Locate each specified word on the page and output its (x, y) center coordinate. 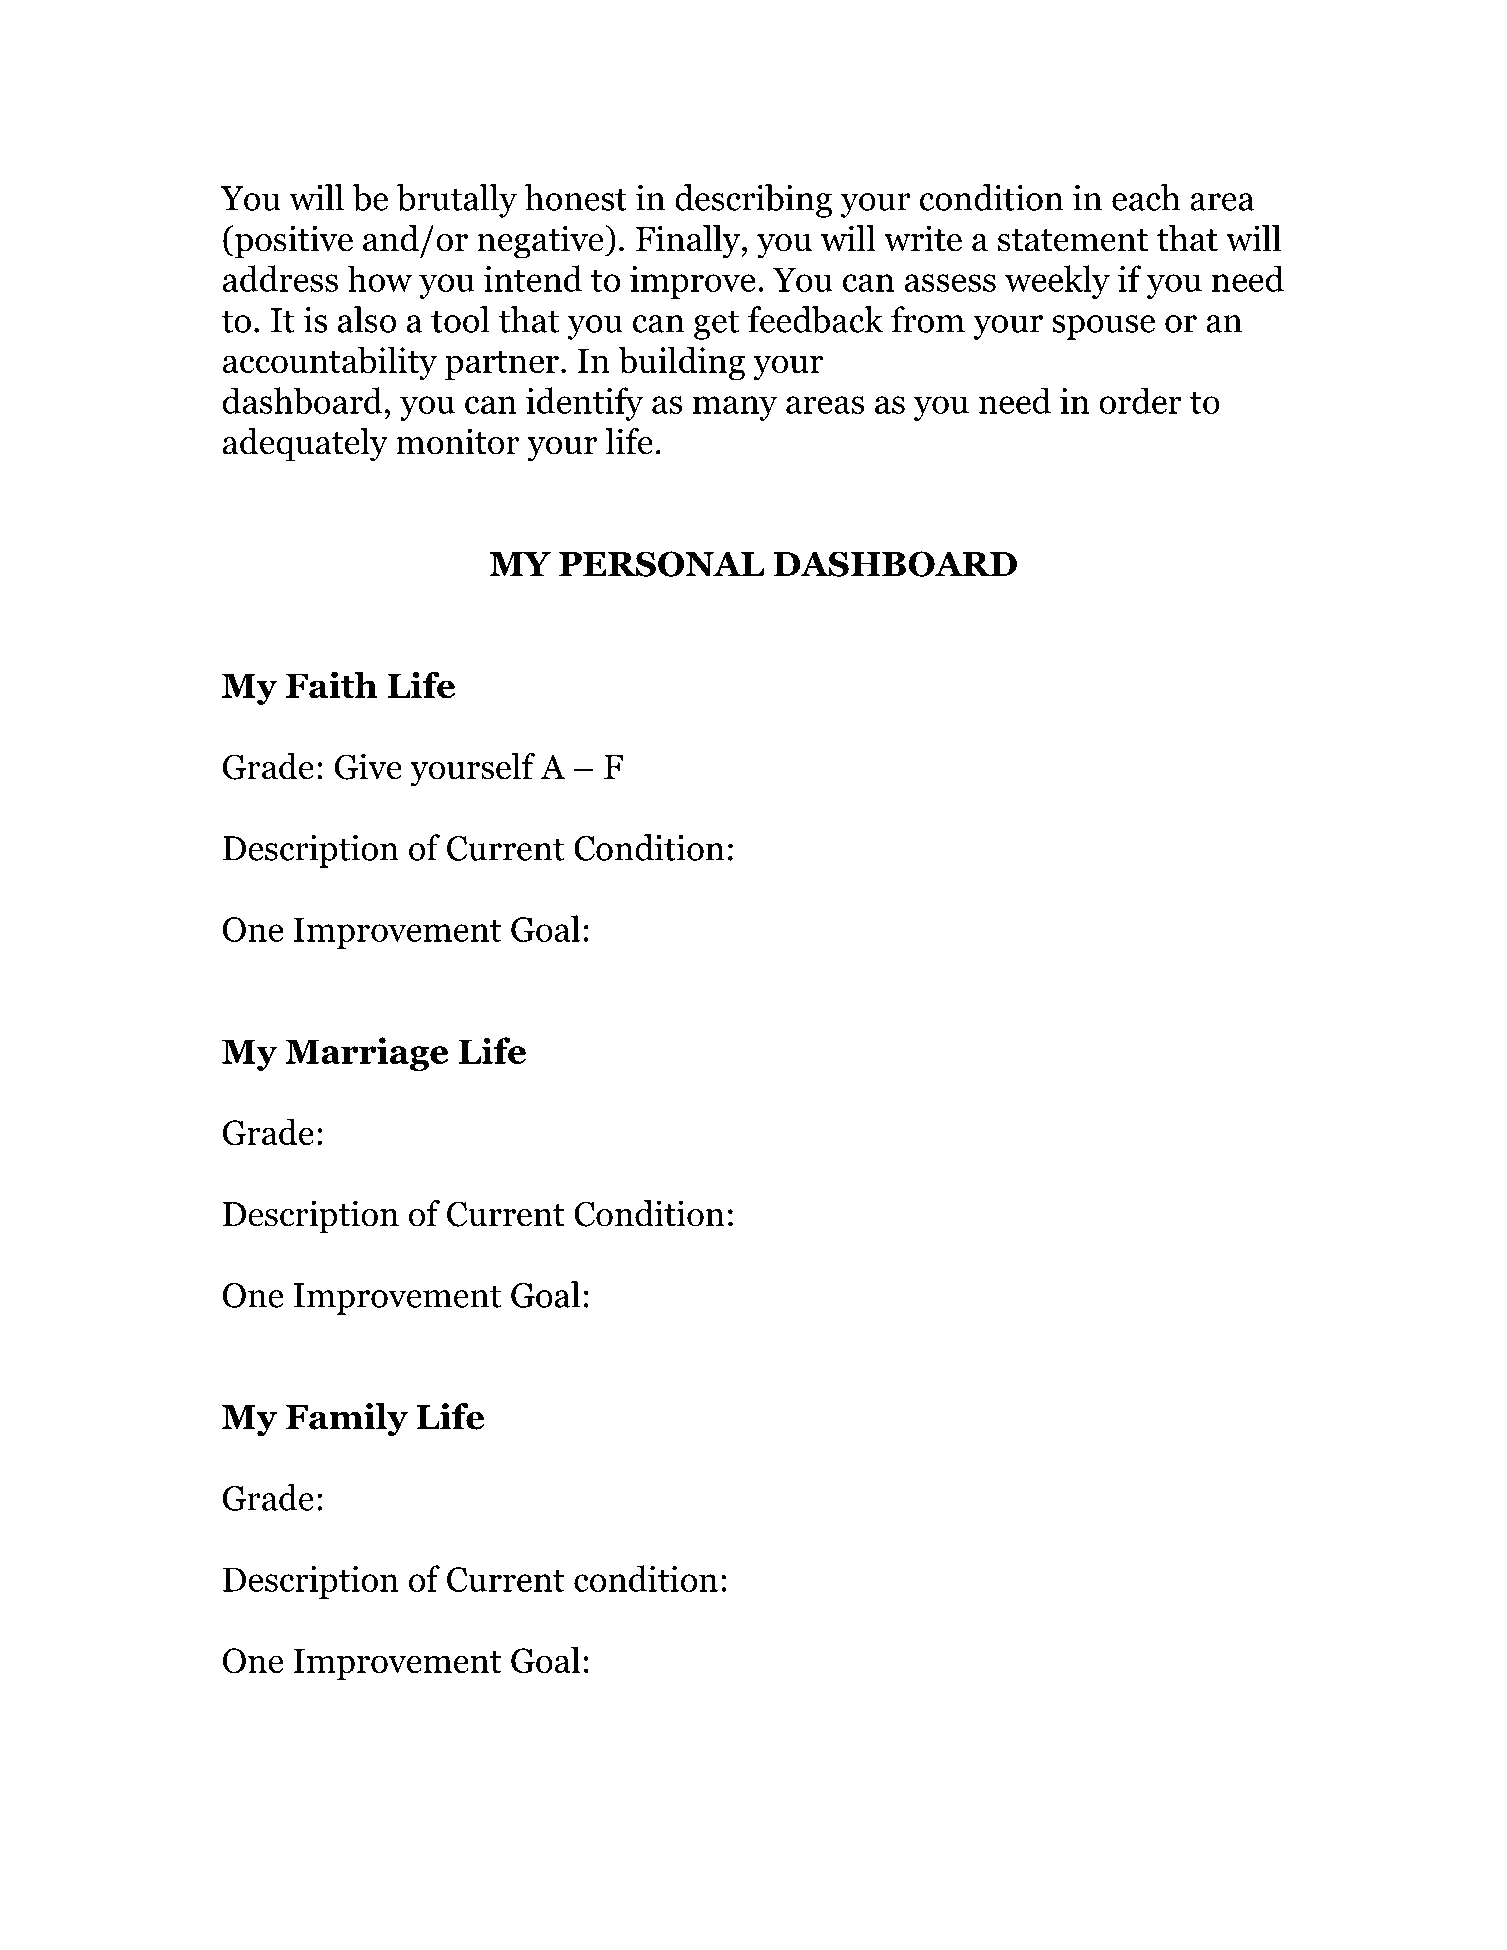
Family (347, 1420)
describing (753, 201)
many (735, 408)
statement (1073, 240)
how (379, 278)
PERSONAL (661, 564)
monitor (458, 441)
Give (368, 766)
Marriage (366, 1054)
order (1140, 400)
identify (585, 404)
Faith (332, 685)
